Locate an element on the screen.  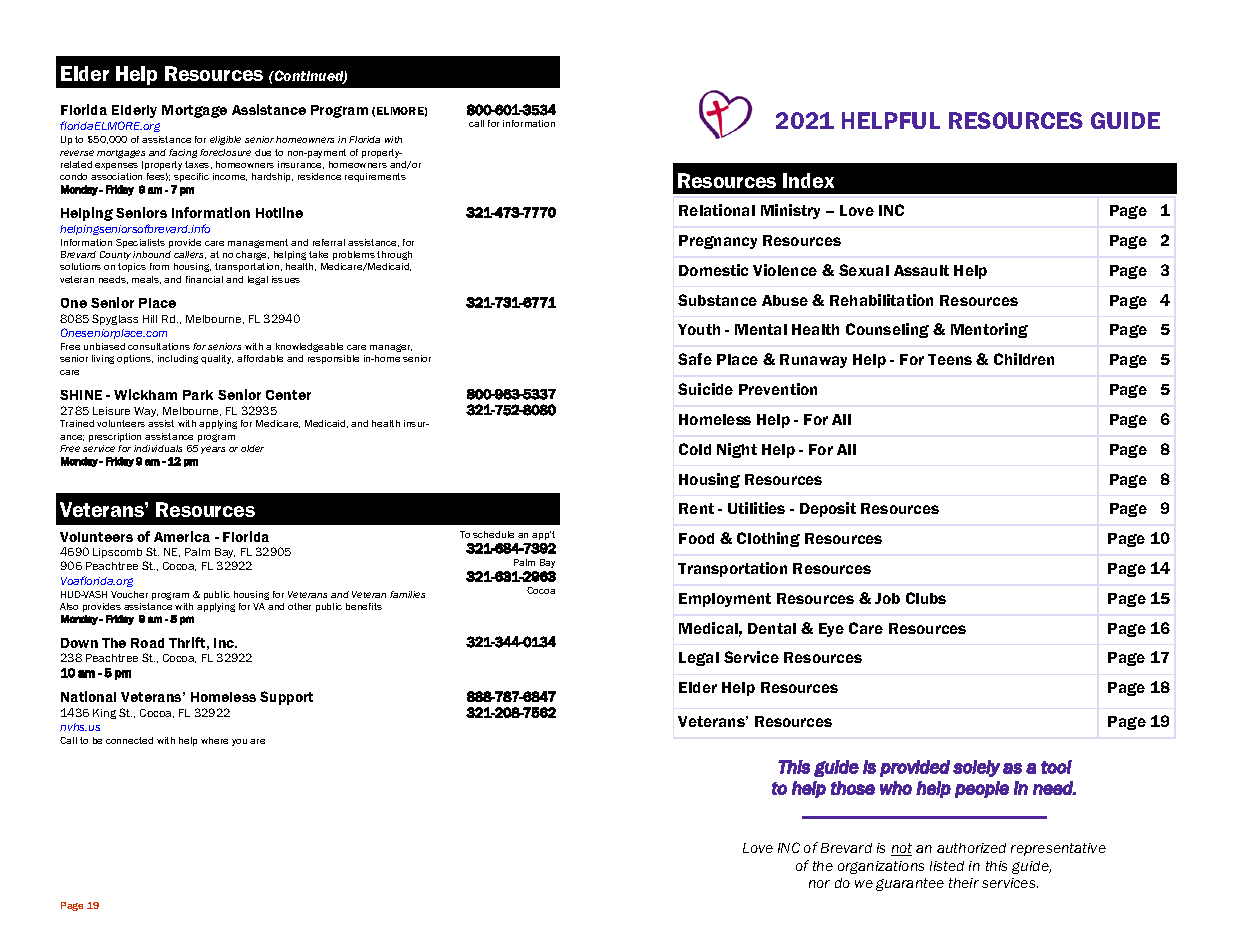
nor is located at coordinates (819, 884).
